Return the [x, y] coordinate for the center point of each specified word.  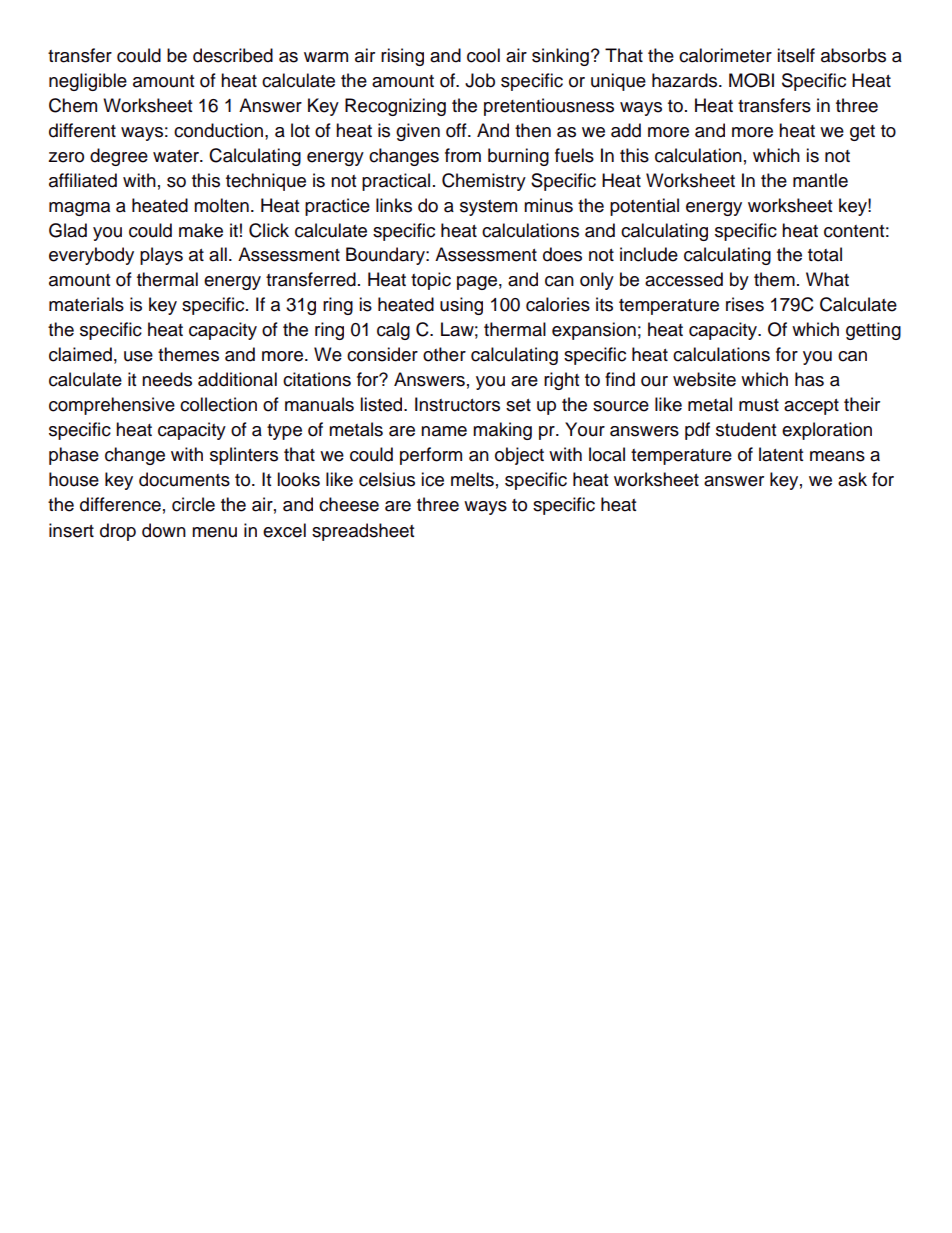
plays [161, 256]
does [562, 254]
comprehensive [112, 406]
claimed [80, 354]
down [164, 530]
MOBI [751, 80]
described [233, 55]
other [444, 354]
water [177, 156]
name [444, 431]
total [825, 254]
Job [480, 80]
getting [873, 331]
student [746, 429]
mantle [820, 180]
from [463, 155]
